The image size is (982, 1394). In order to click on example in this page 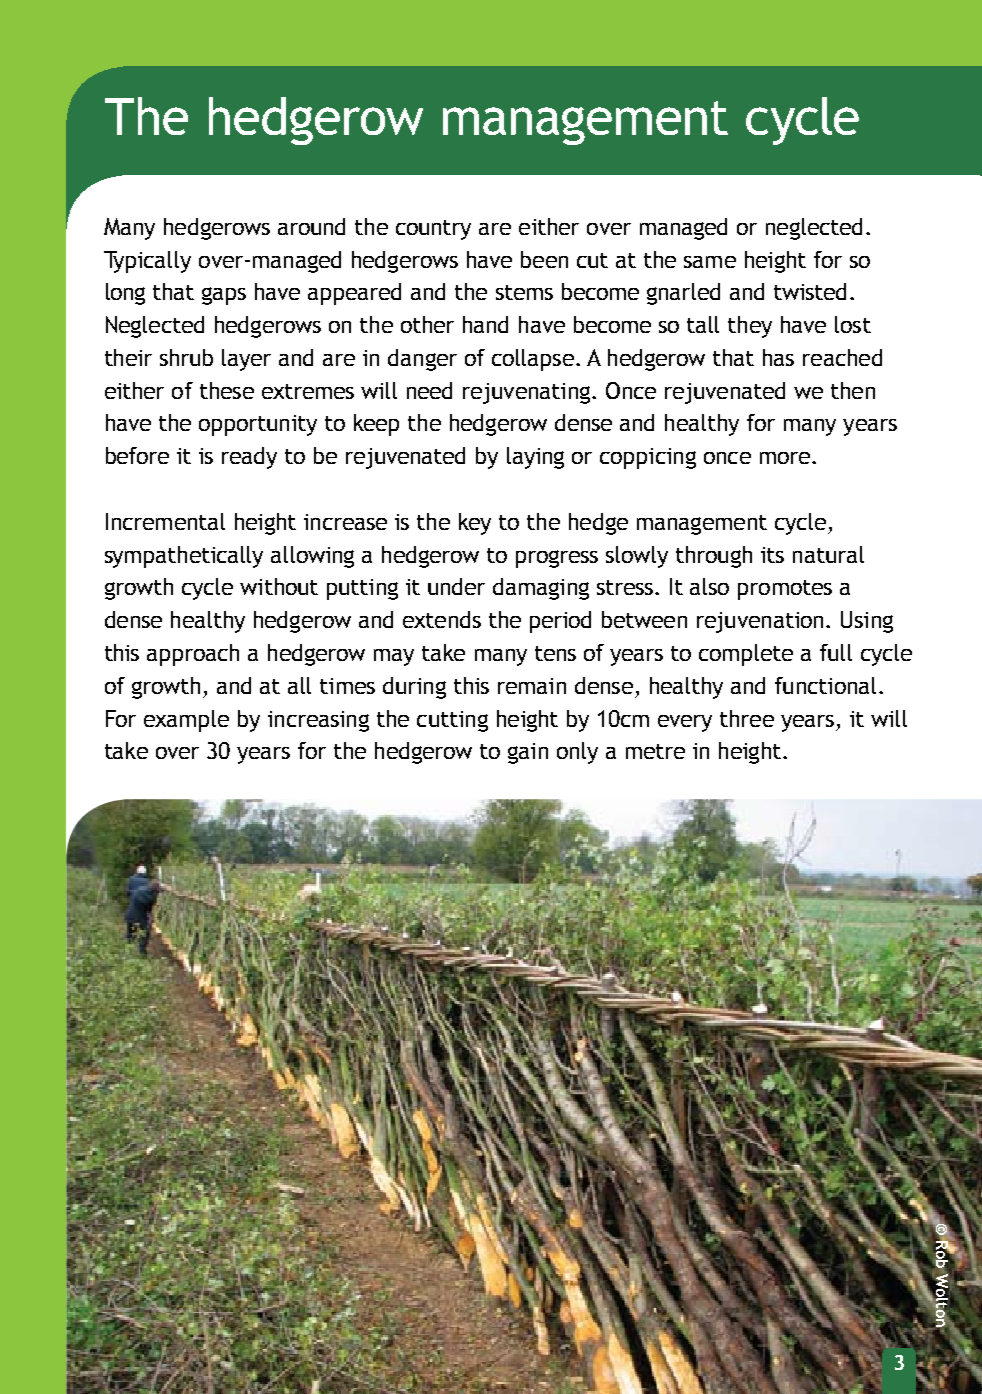, I will do `click(186, 721)`.
